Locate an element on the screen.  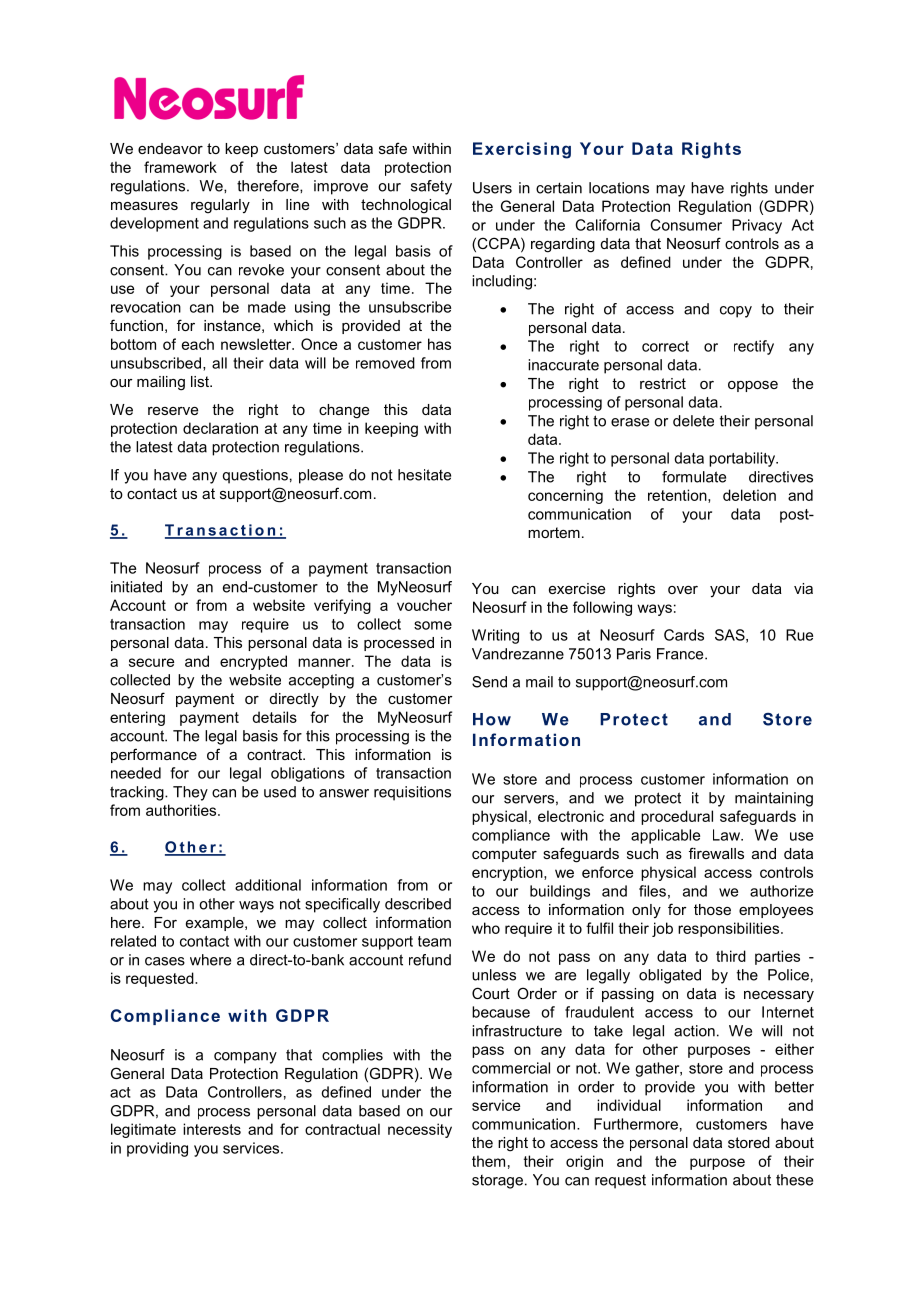
encrypted is located at coordinates (253, 662).
